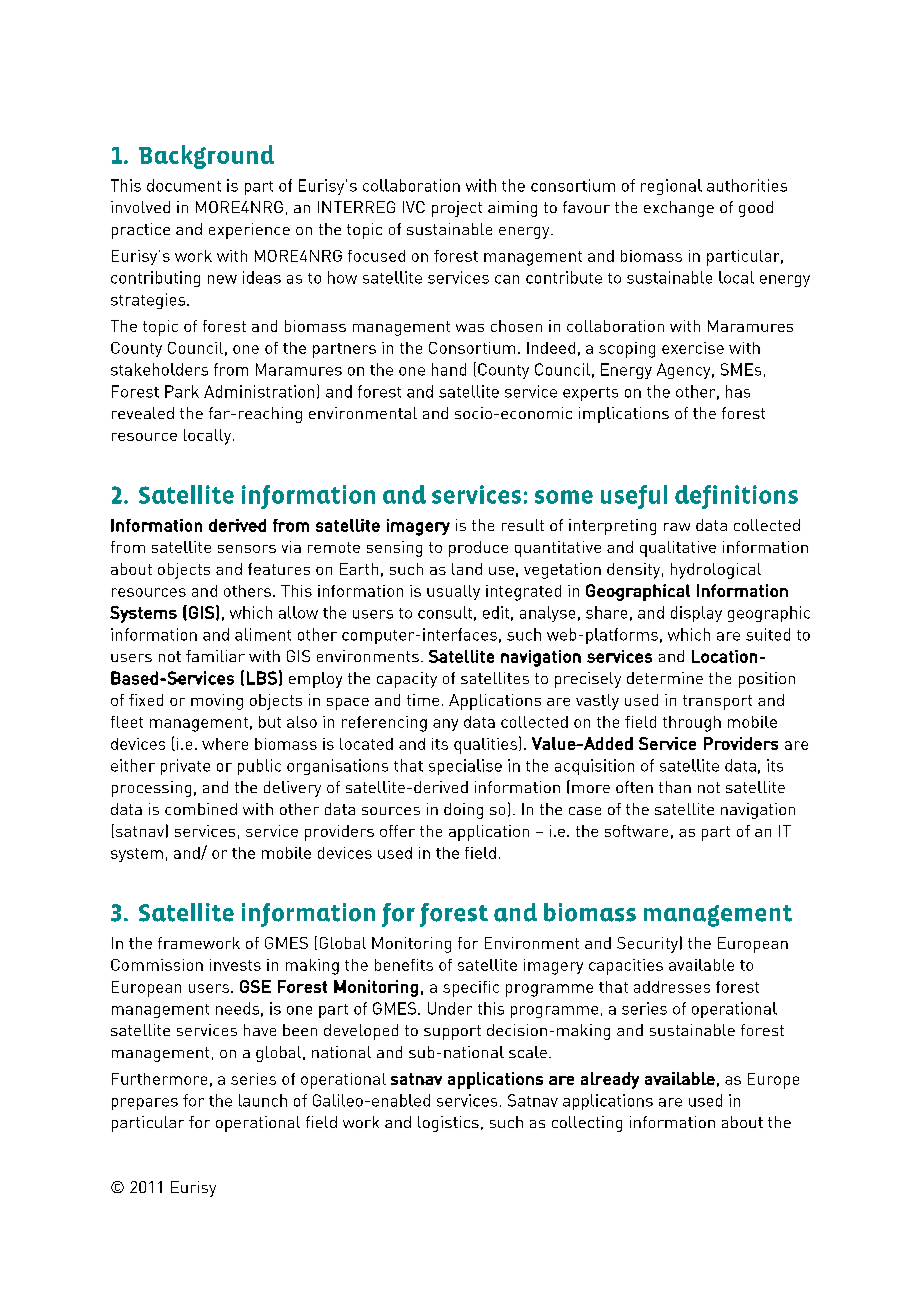 This document has width=924, height=1308. Describe the element at coordinates (457, 209) in the document. I see `project` at that location.
